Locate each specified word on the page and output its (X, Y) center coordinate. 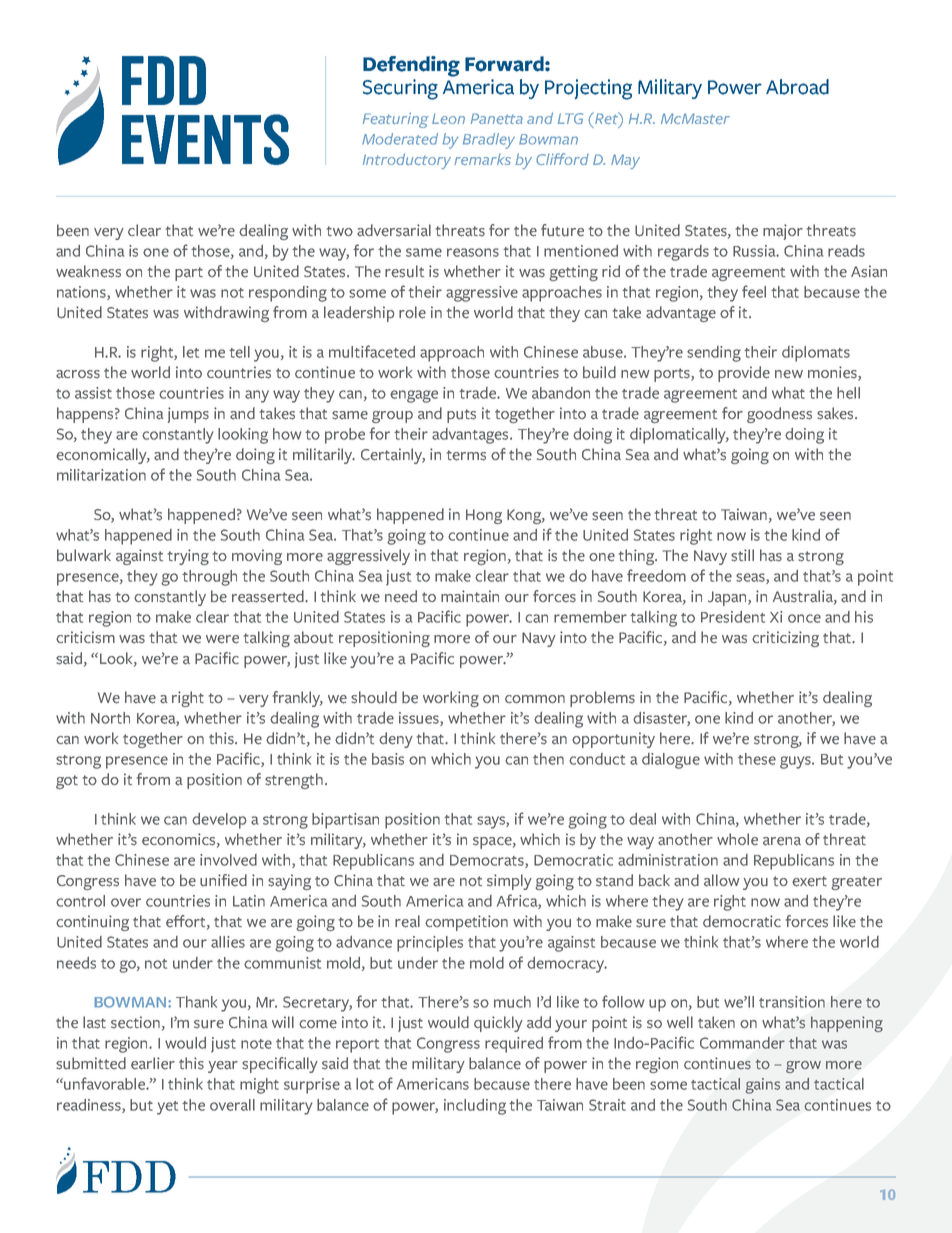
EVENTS (205, 139)
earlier (153, 1063)
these (757, 759)
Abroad (797, 87)
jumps (188, 415)
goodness (779, 415)
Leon (448, 118)
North (110, 718)
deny (396, 740)
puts (461, 416)
